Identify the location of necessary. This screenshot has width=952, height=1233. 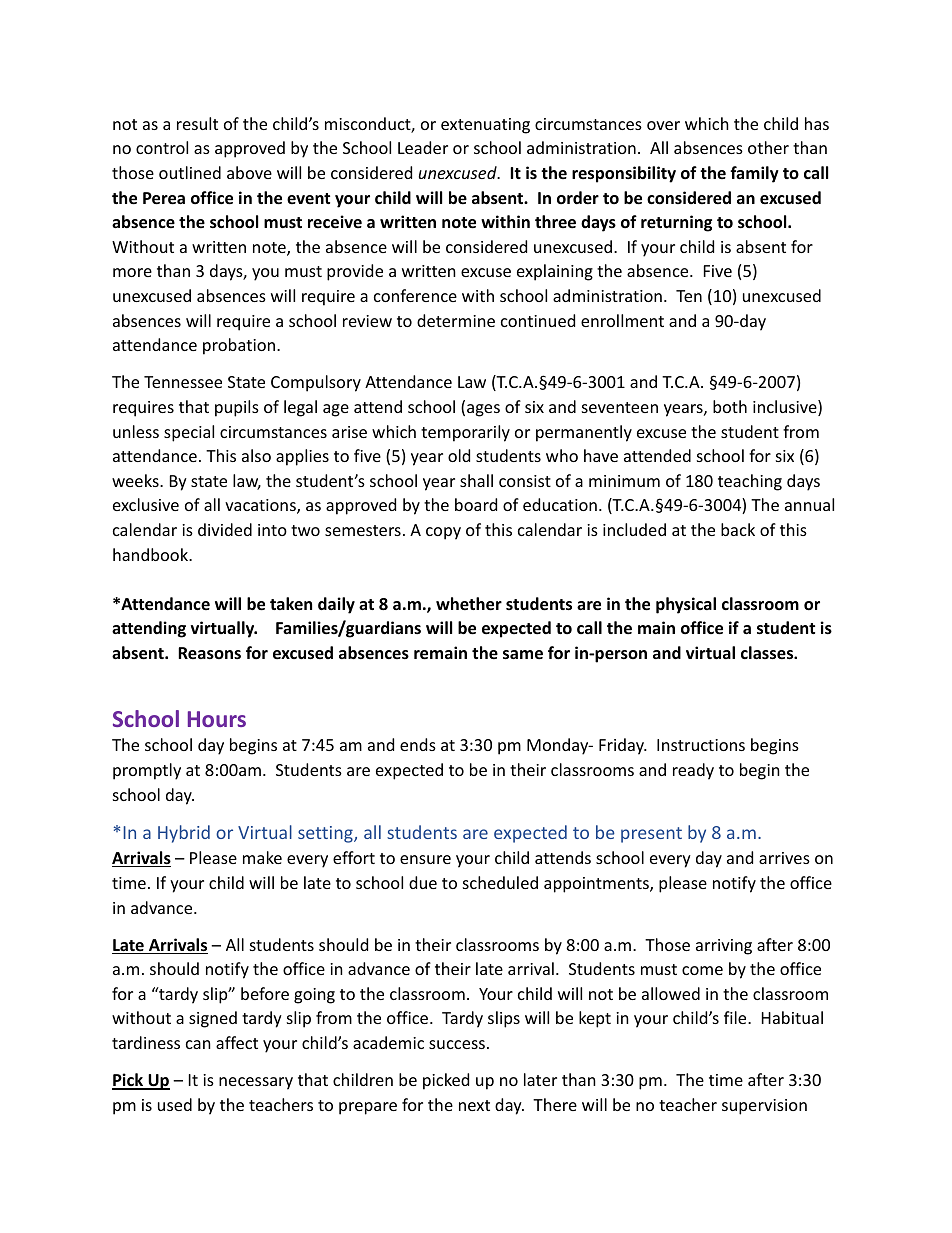
(256, 1083).
